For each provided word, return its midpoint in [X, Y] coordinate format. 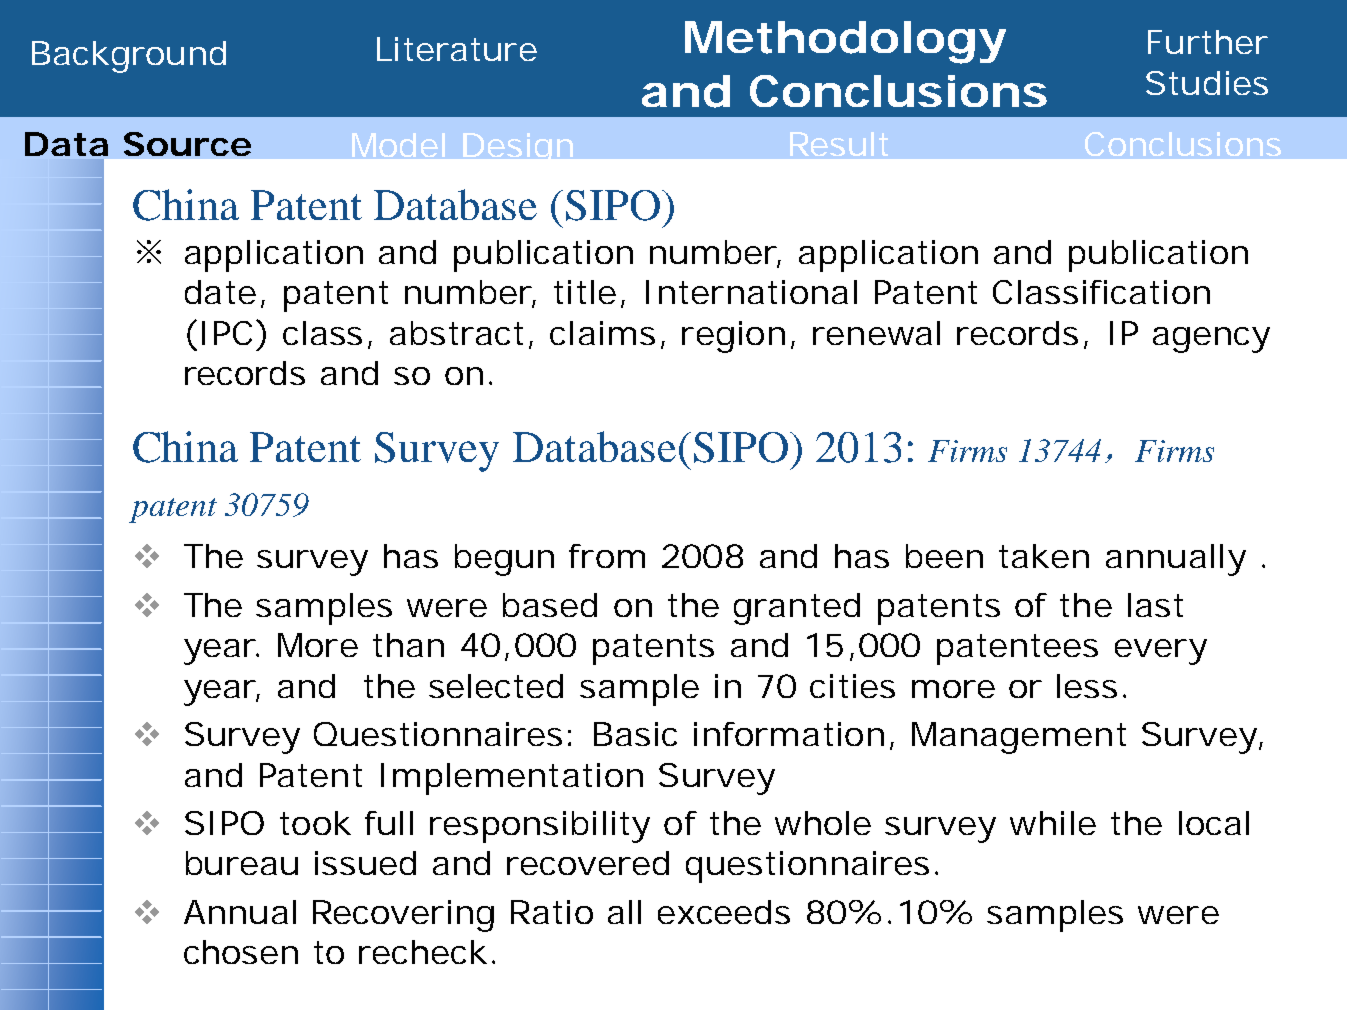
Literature [457, 49]
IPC [227, 333]
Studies [1207, 83]
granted [797, 609]
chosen [241, 952]
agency [1211, 340]
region [733, 337]
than [408, 645]
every [1161, 652]
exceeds [724, 912]
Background [129, 57]
